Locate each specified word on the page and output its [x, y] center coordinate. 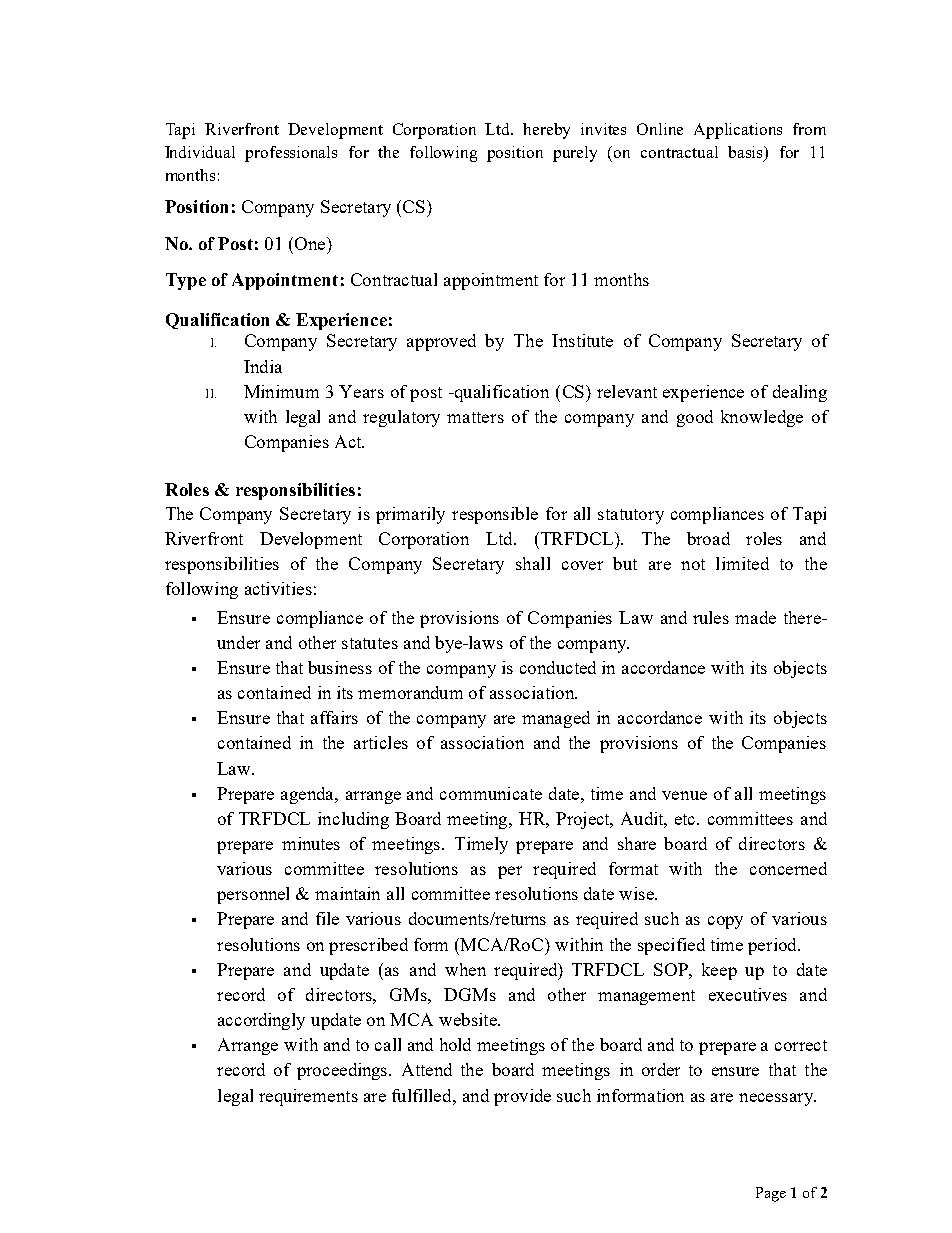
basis [747, 153]
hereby [546, 131]
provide [522, 1097]
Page [771, 1194]
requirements [308, 1097]
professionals [291, 154]
